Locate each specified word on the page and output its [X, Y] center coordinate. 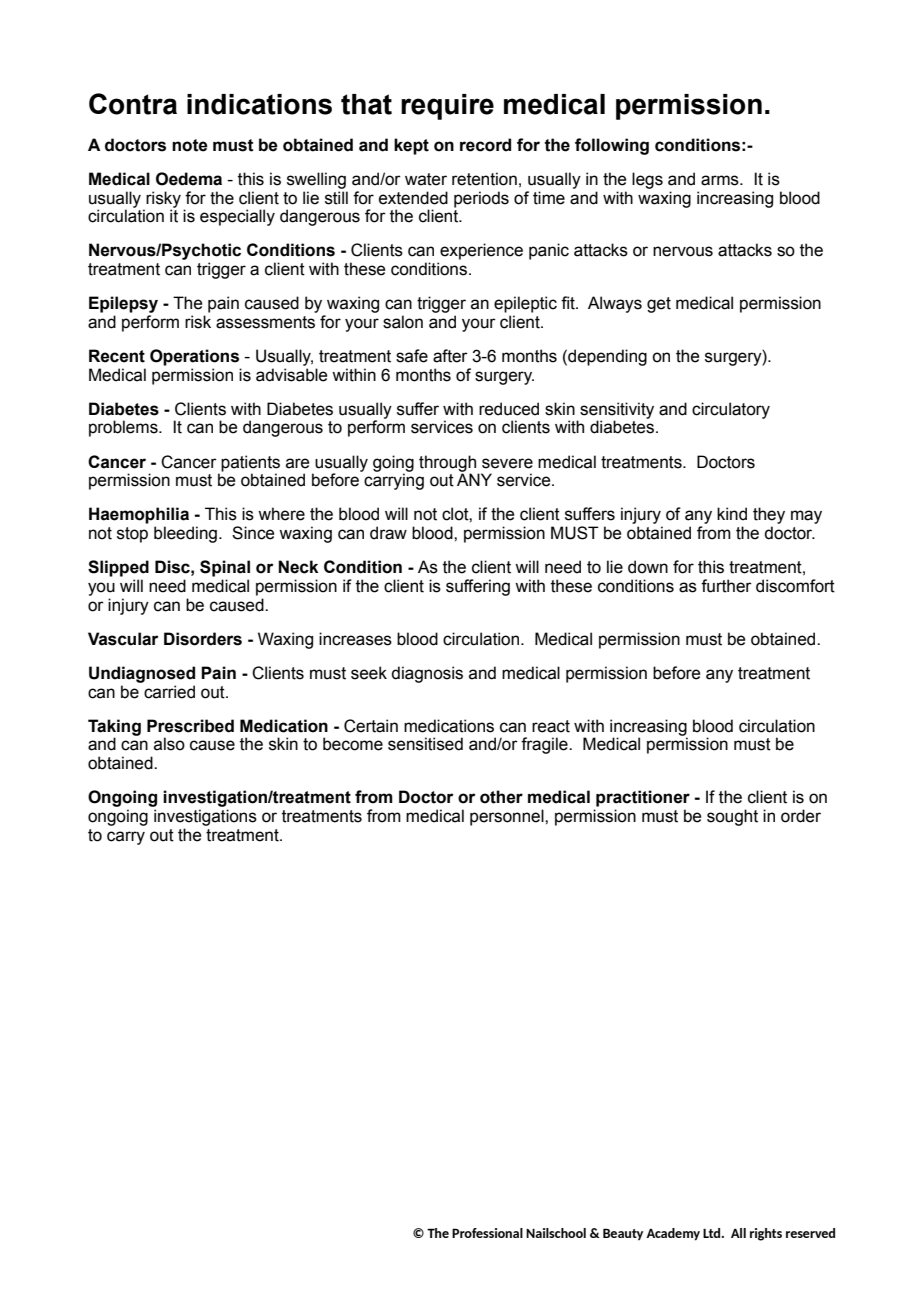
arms [721, 180]
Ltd [713, 1233]
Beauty [623, 1234]
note [190, 145]
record [485, 145]
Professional [487, 1233]
